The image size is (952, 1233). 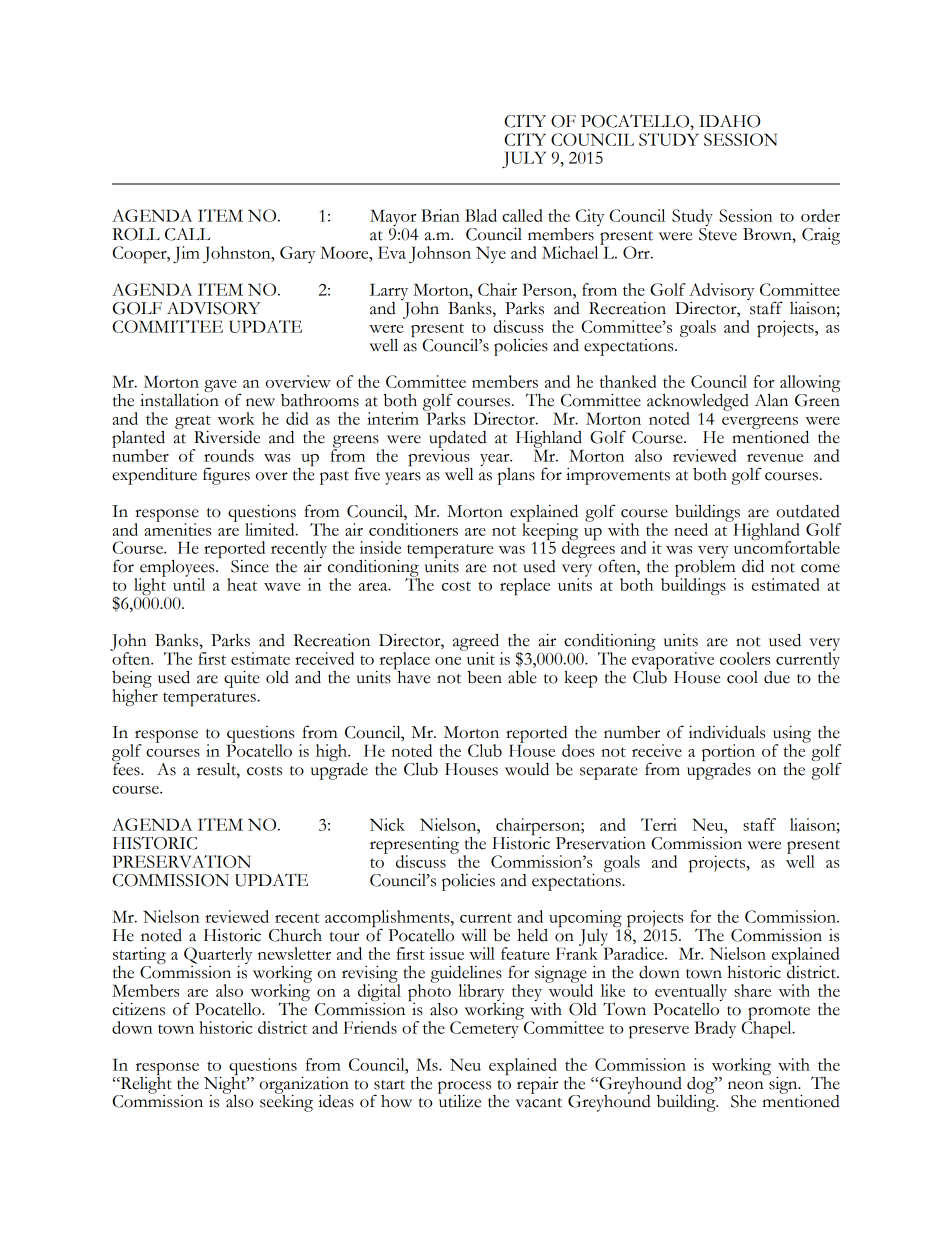 What do you see at coordinates (466, 1088) in the page?
I see `process` at bounding box center [466, 1088].
